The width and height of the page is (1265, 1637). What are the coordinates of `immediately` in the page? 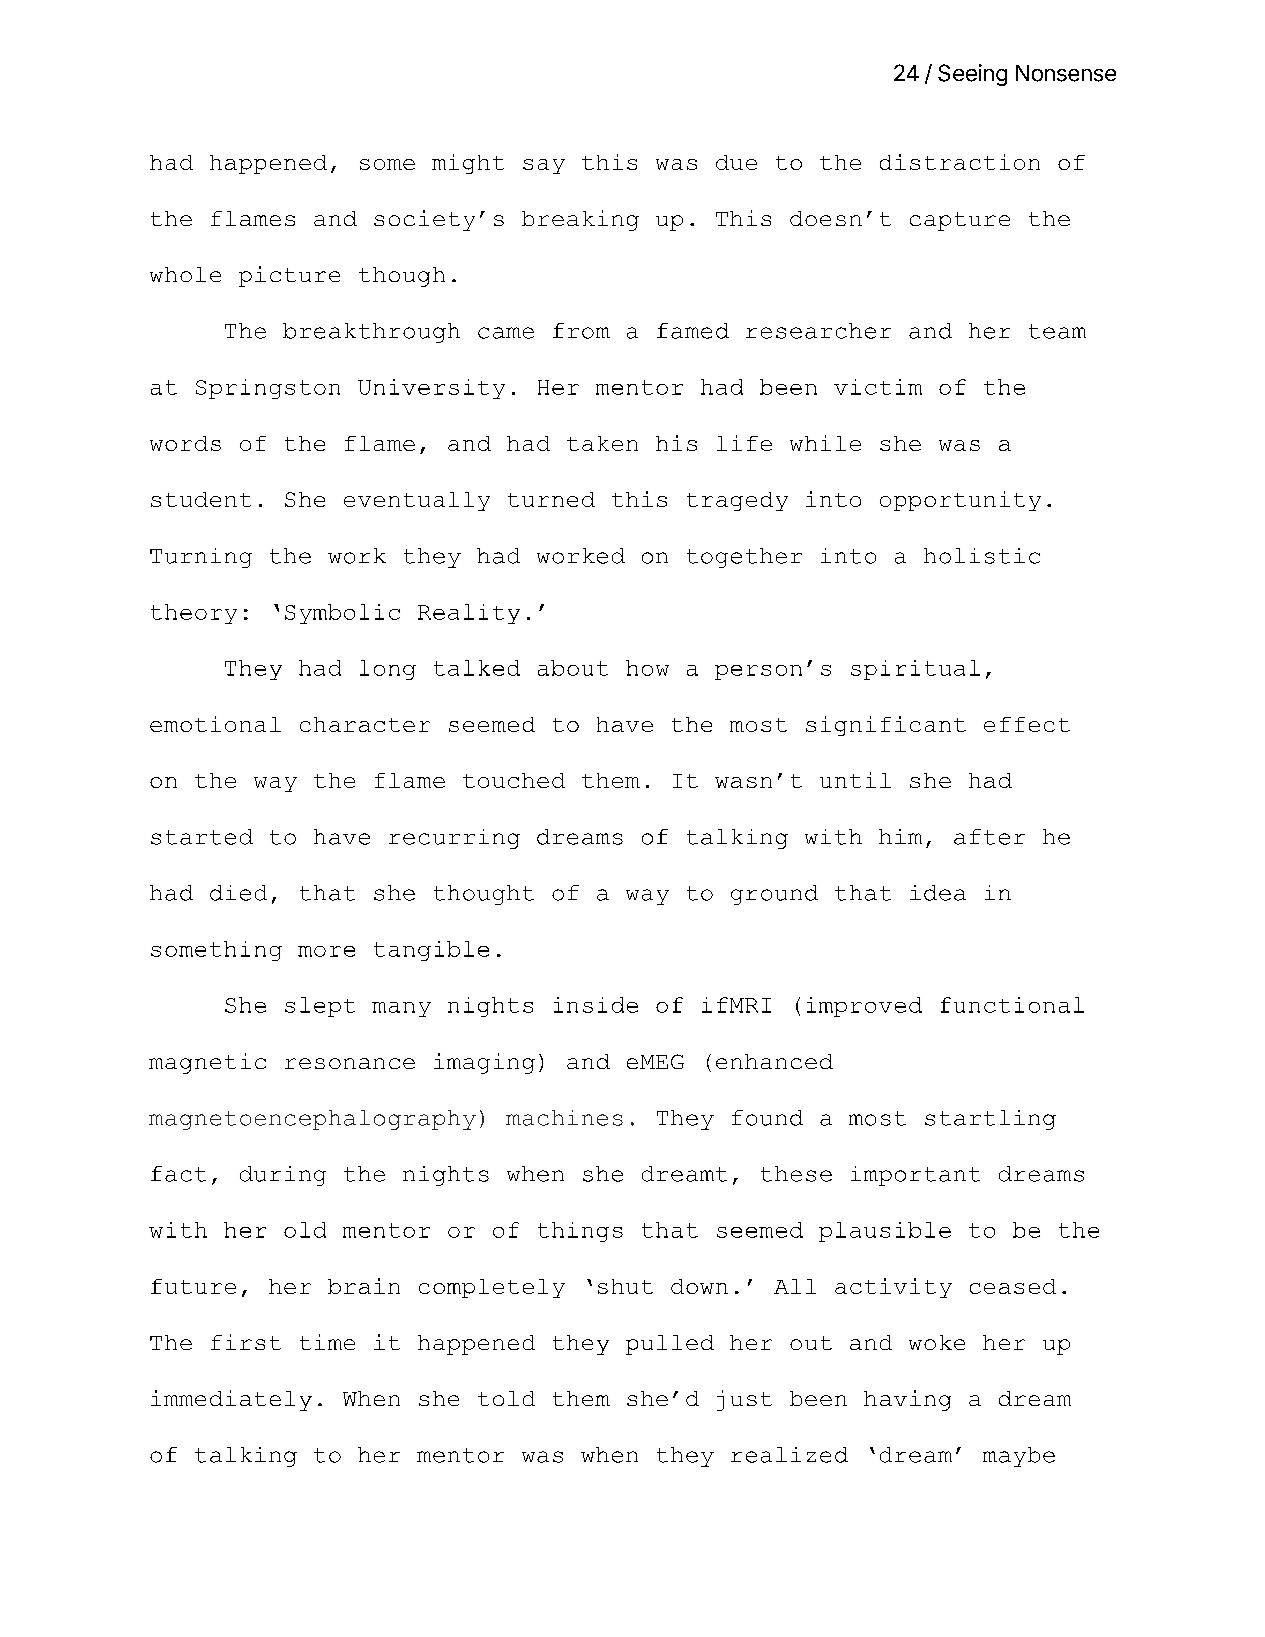 It's located at (231, 1400).
